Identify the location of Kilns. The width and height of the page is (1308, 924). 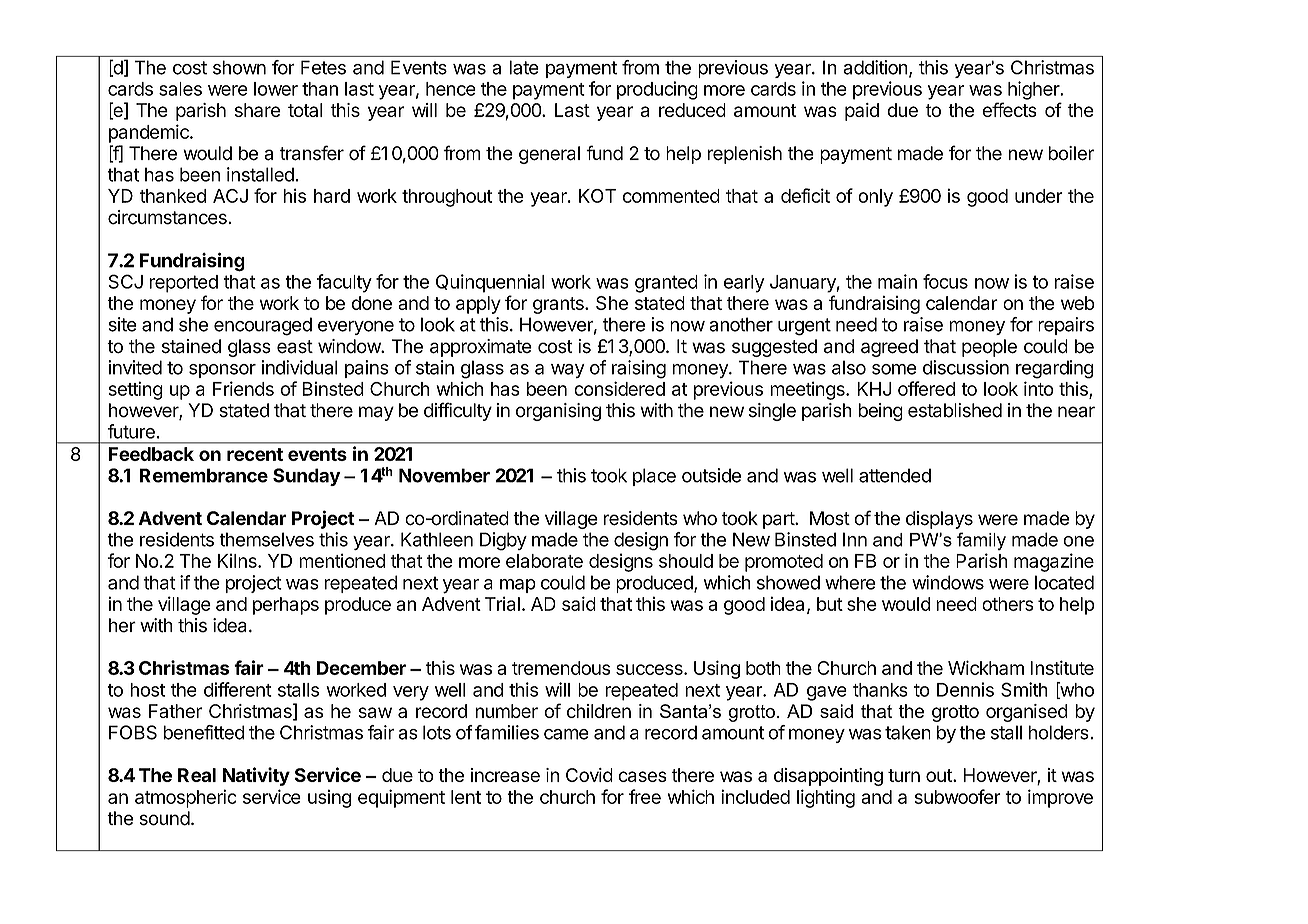
(238, 560).
